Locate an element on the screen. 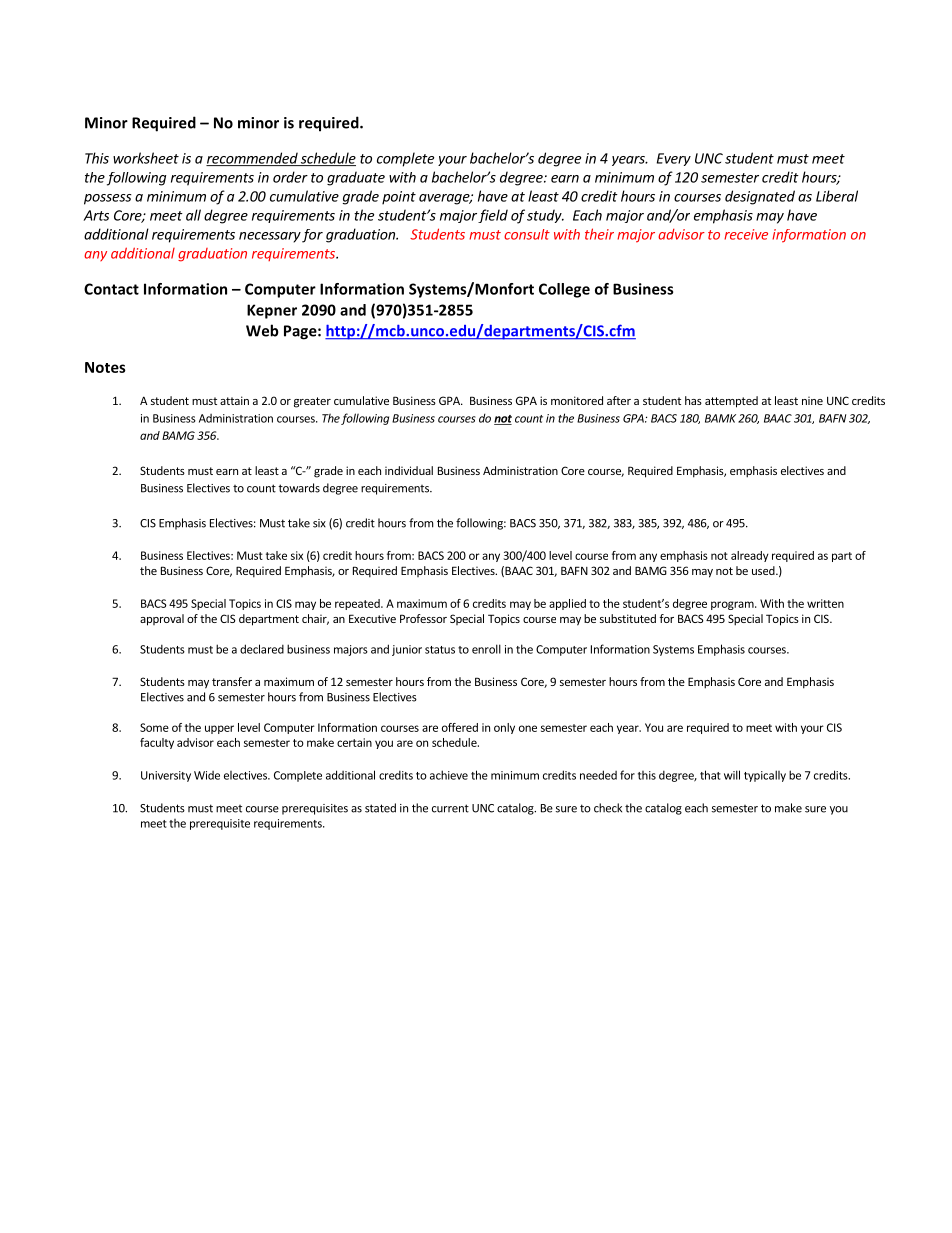  designated is located at coordinates (760, 197).
